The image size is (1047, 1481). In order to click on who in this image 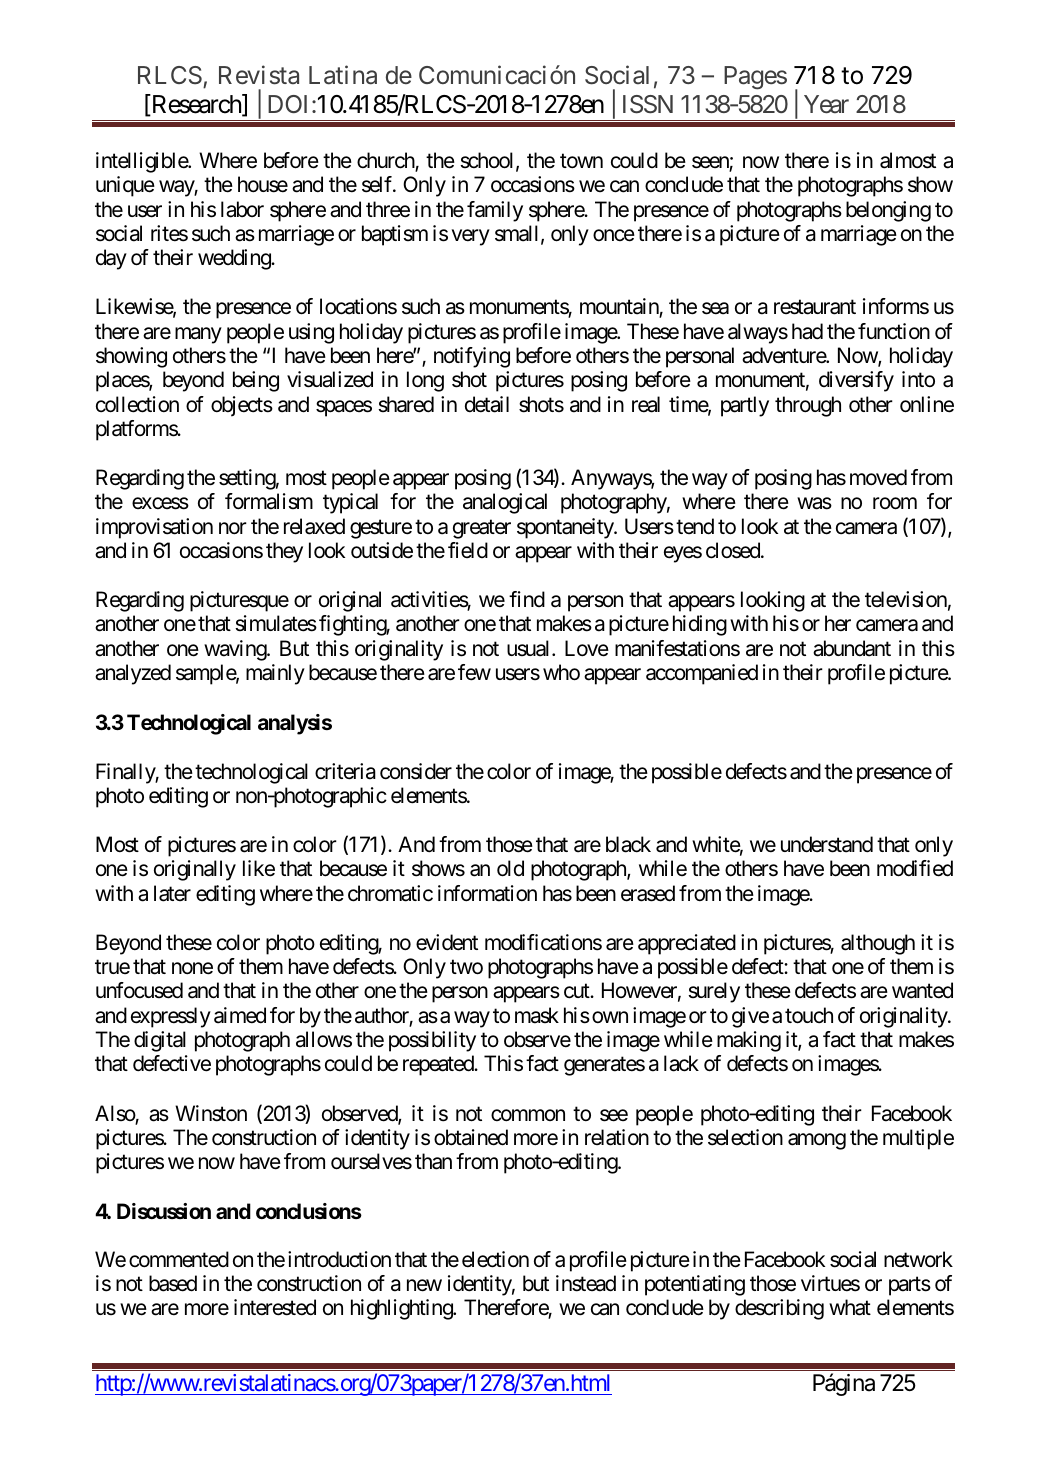, I will do `click(561, 672)`.
